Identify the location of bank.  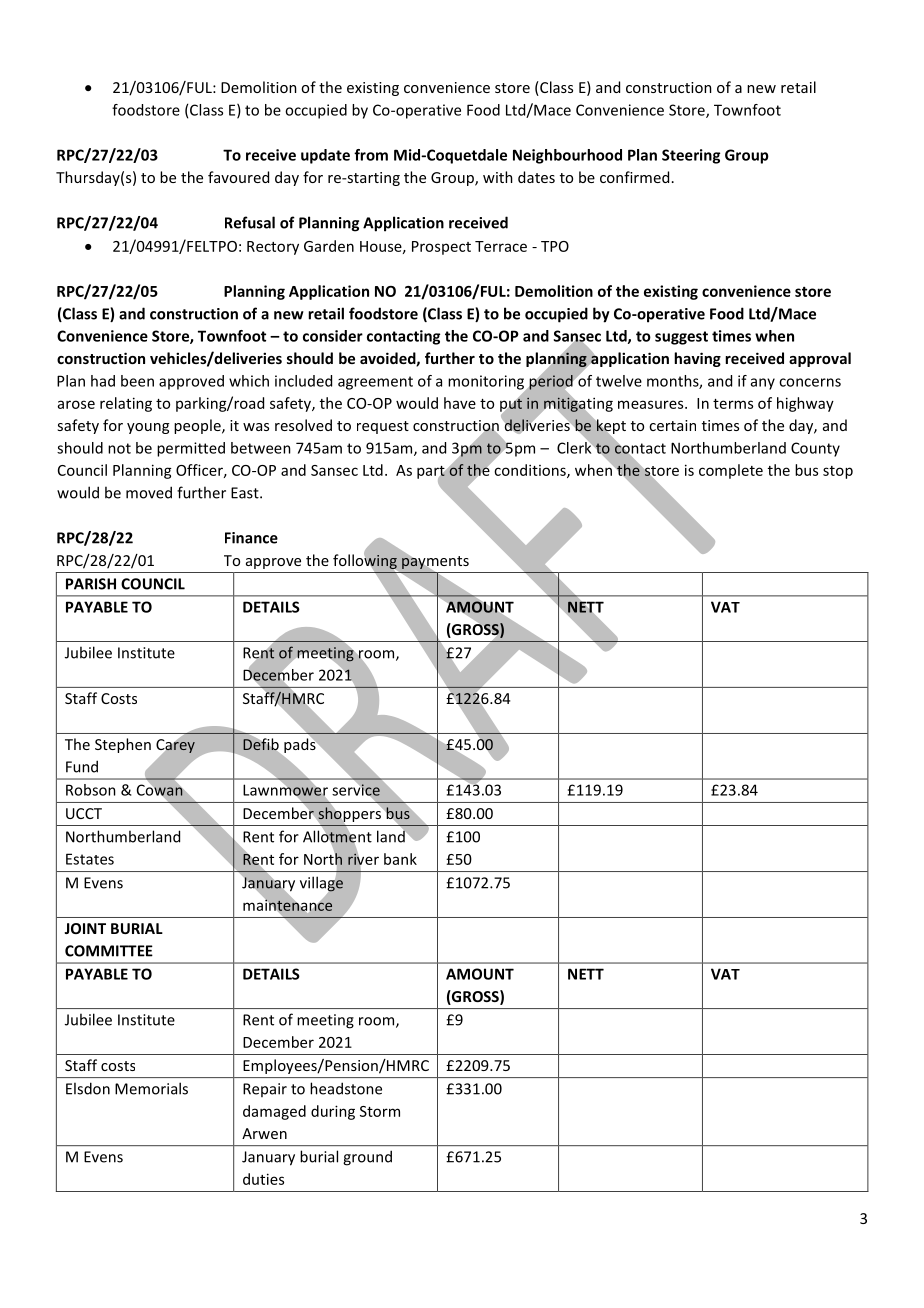
(400, 859).
